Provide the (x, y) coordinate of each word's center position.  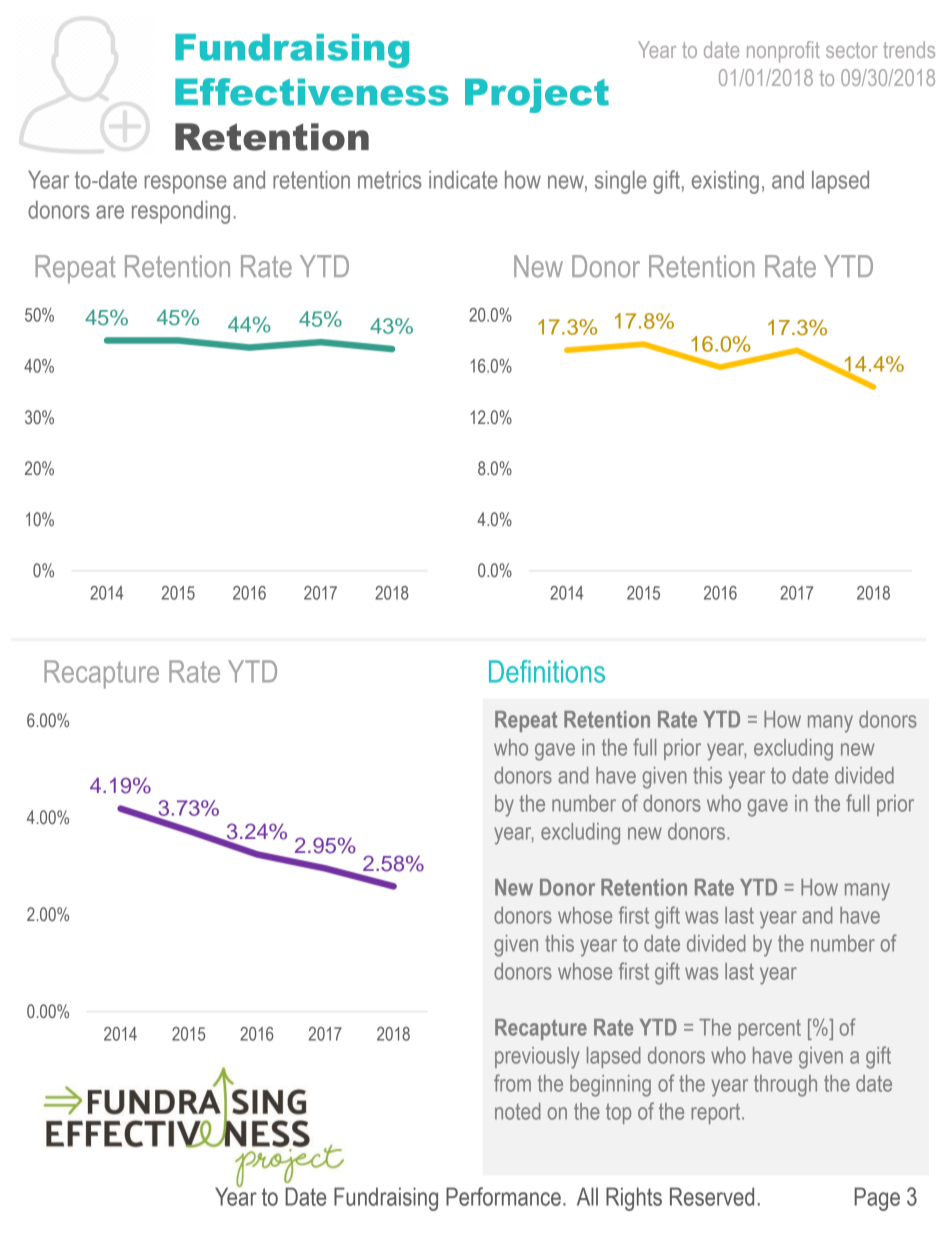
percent (769, 1029)
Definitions (547, 671)
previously (537, 1058)
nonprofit (783, 52)
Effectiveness (312, 92)
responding (181, 212)
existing (725, 182)
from (512, 1083)
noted (518, 1111)
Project (537, 95)
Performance (503, 1196)
